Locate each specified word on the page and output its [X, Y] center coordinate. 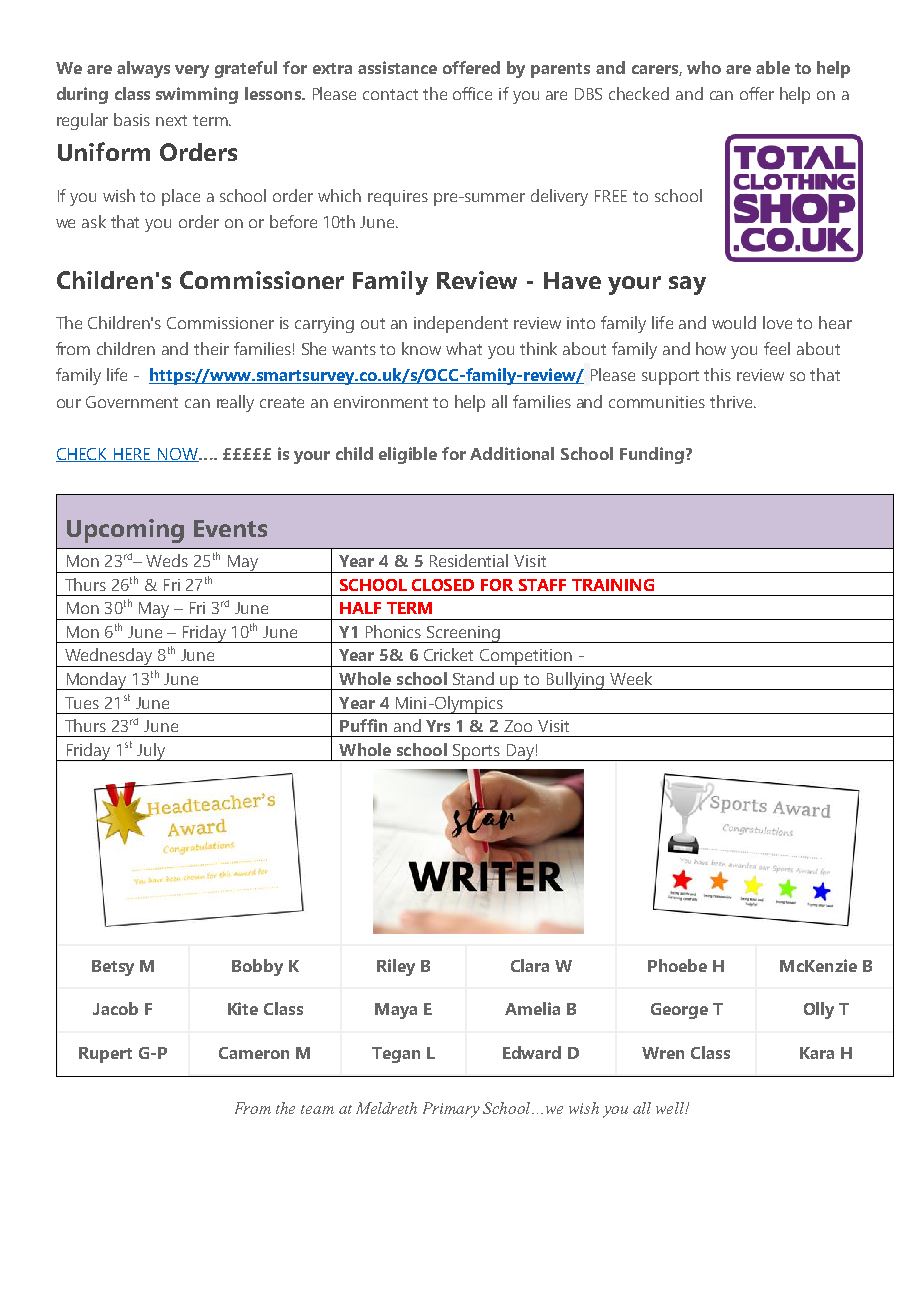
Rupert [105, 1055]
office [472, 93]
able [773, 67]
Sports [476, 752]
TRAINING [613, 585]
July [151, 752]
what [464, 348]
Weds [167, 560]
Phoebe [677, 965]
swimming [197, 95]
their [211, 348]
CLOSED [443, 585]
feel [777, 348]
